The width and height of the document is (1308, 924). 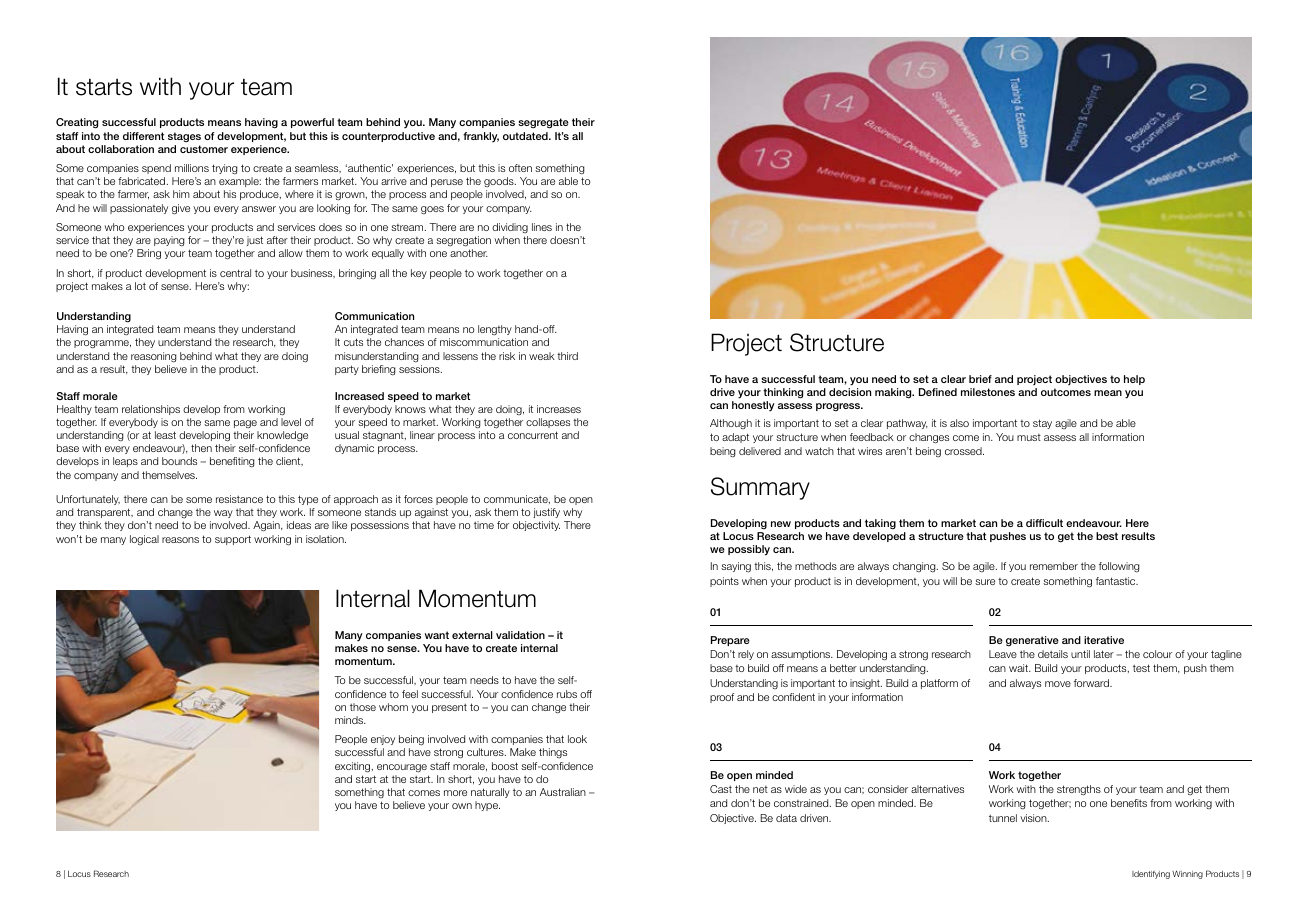 I want to click on minds, so click(x=350, y=720).
